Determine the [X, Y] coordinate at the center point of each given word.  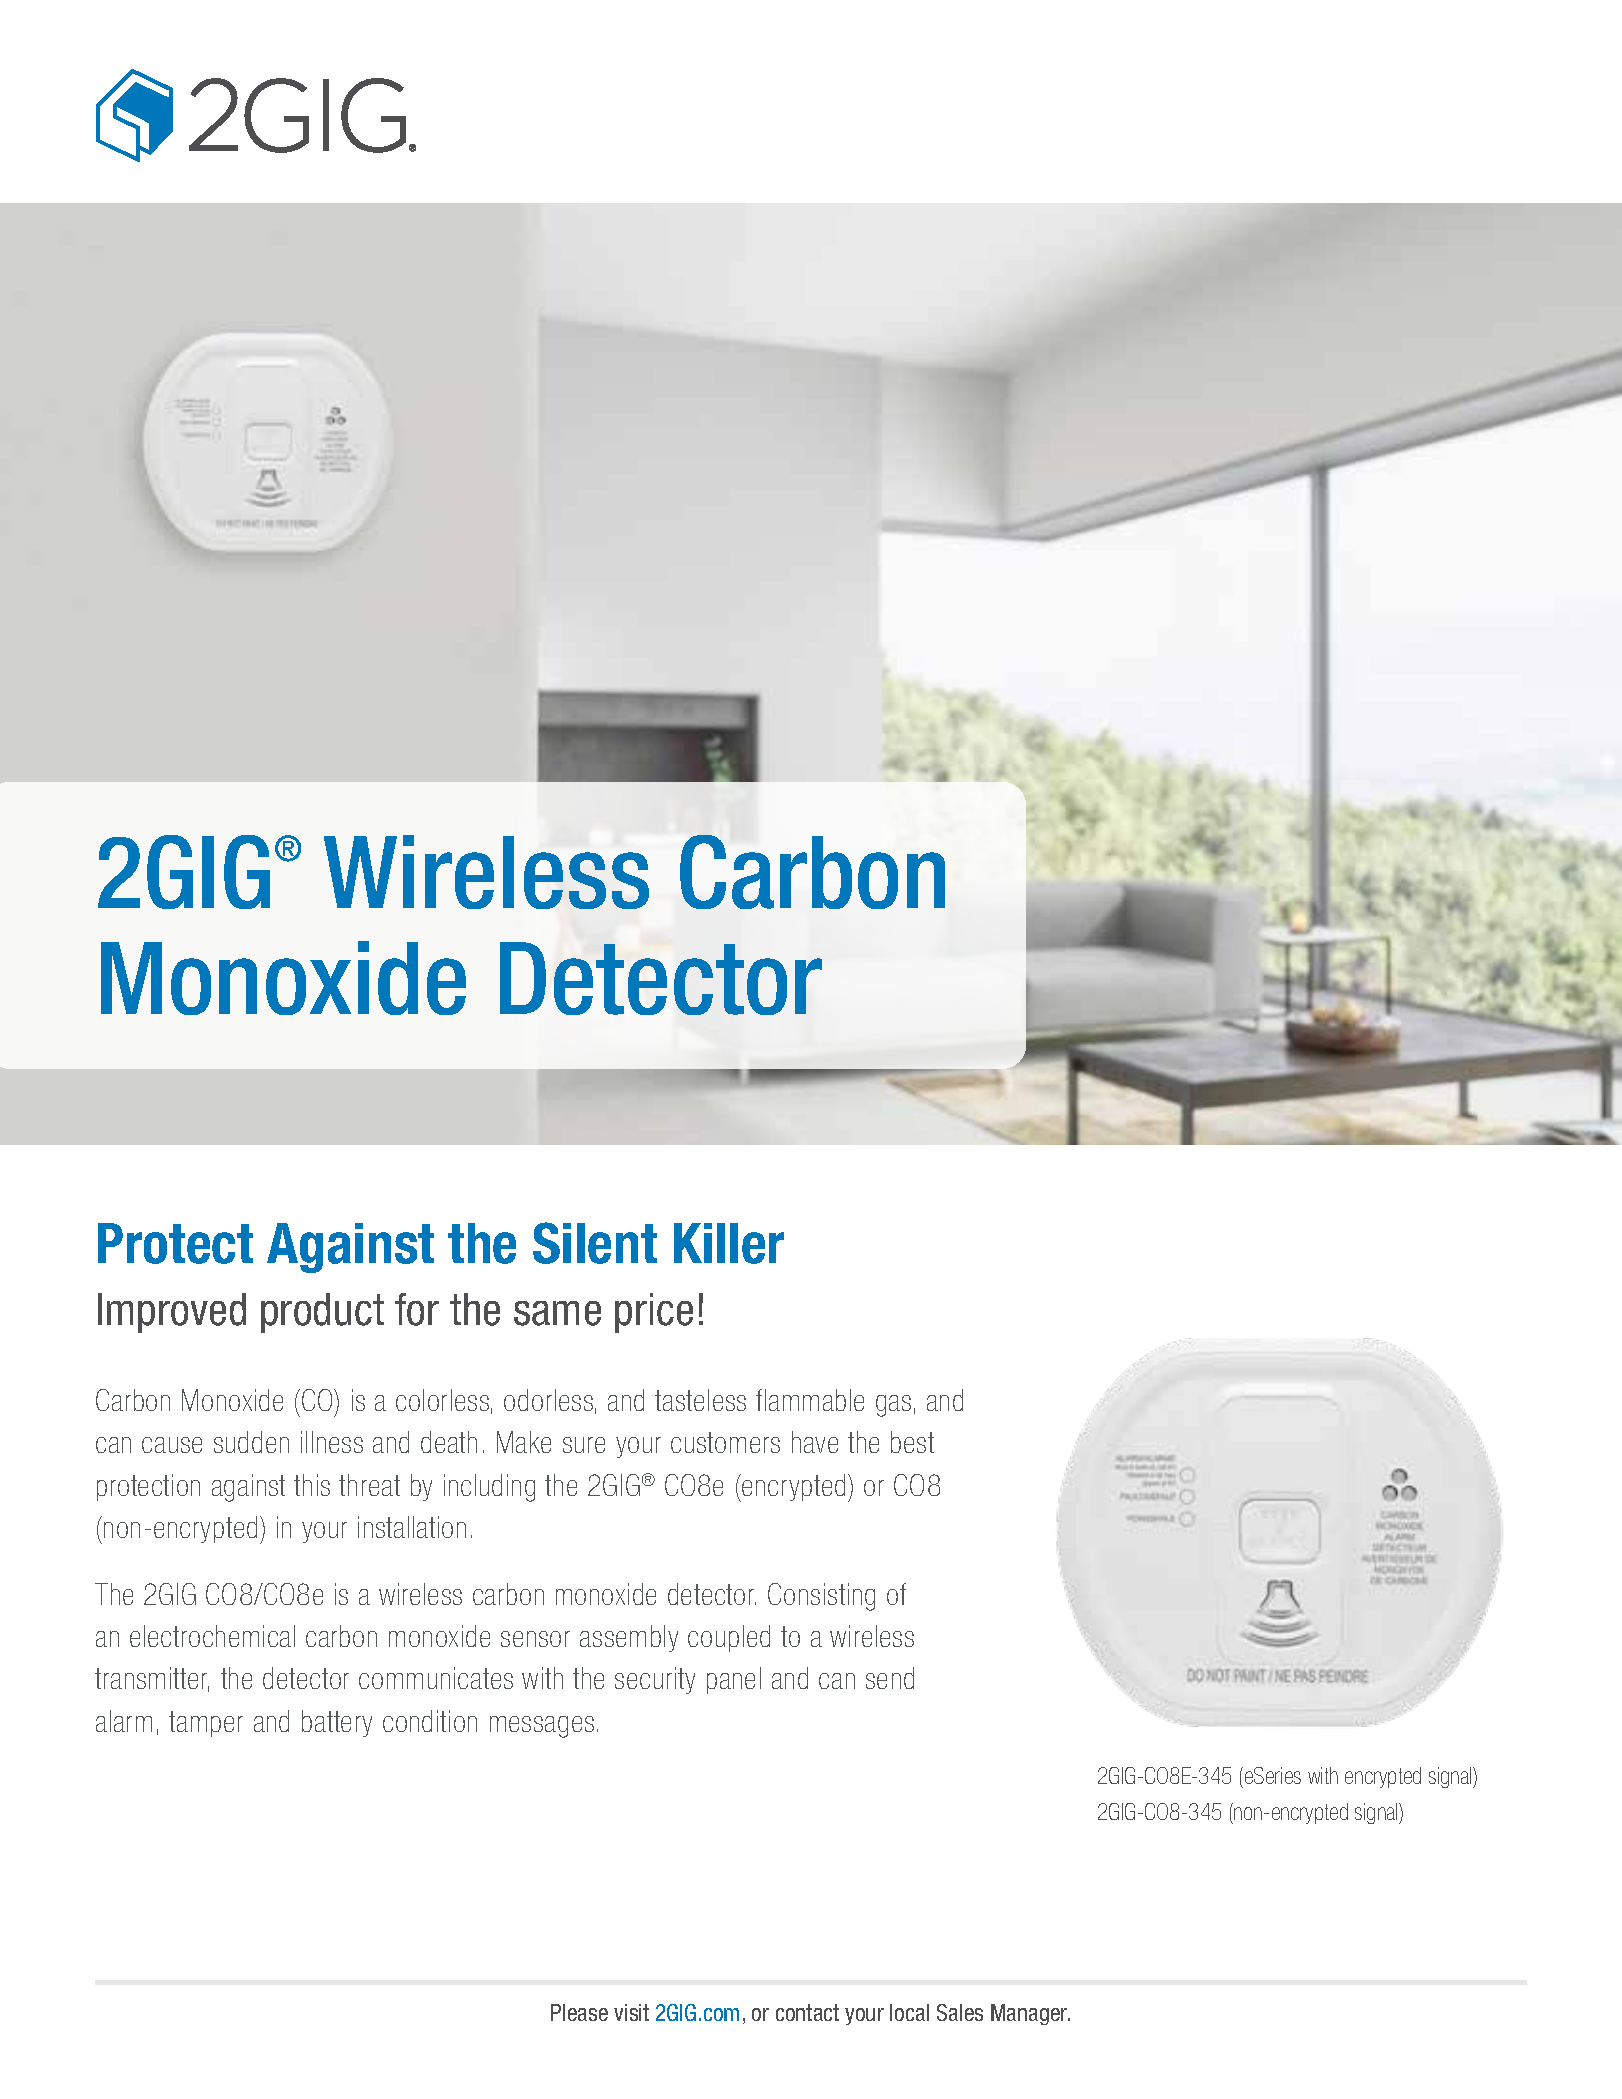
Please [579, 2012]
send [890, 1678]
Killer [729, 1243]
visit [631, 2012]
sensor [535, 1639]
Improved [172, 1313]
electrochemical [212, 1636]
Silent [595, 1243]
